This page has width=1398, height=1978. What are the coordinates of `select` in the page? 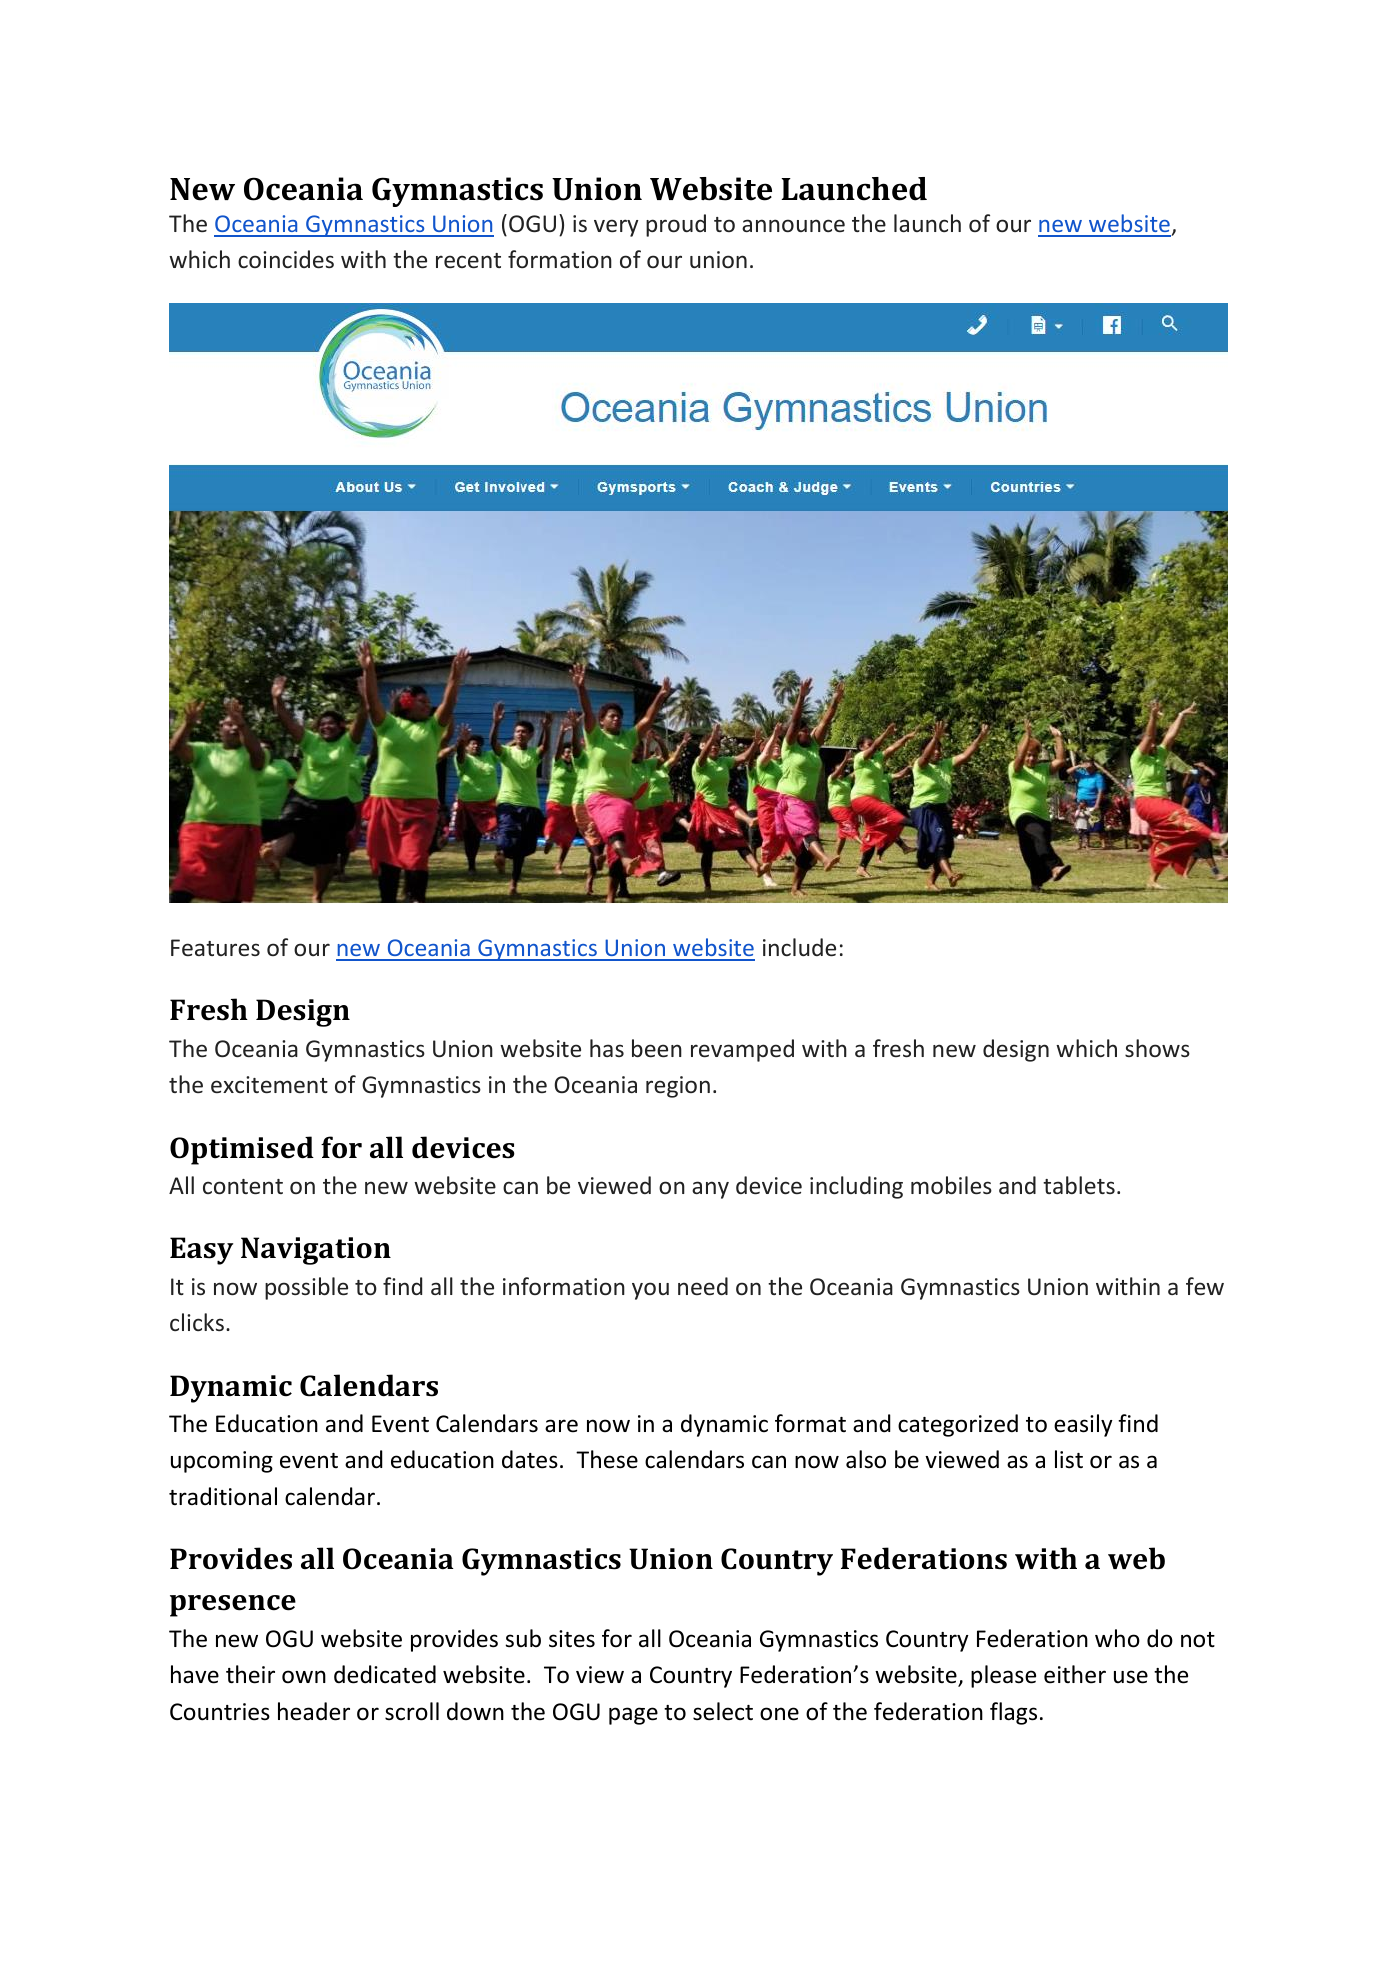 It's located at (723, 1711).
